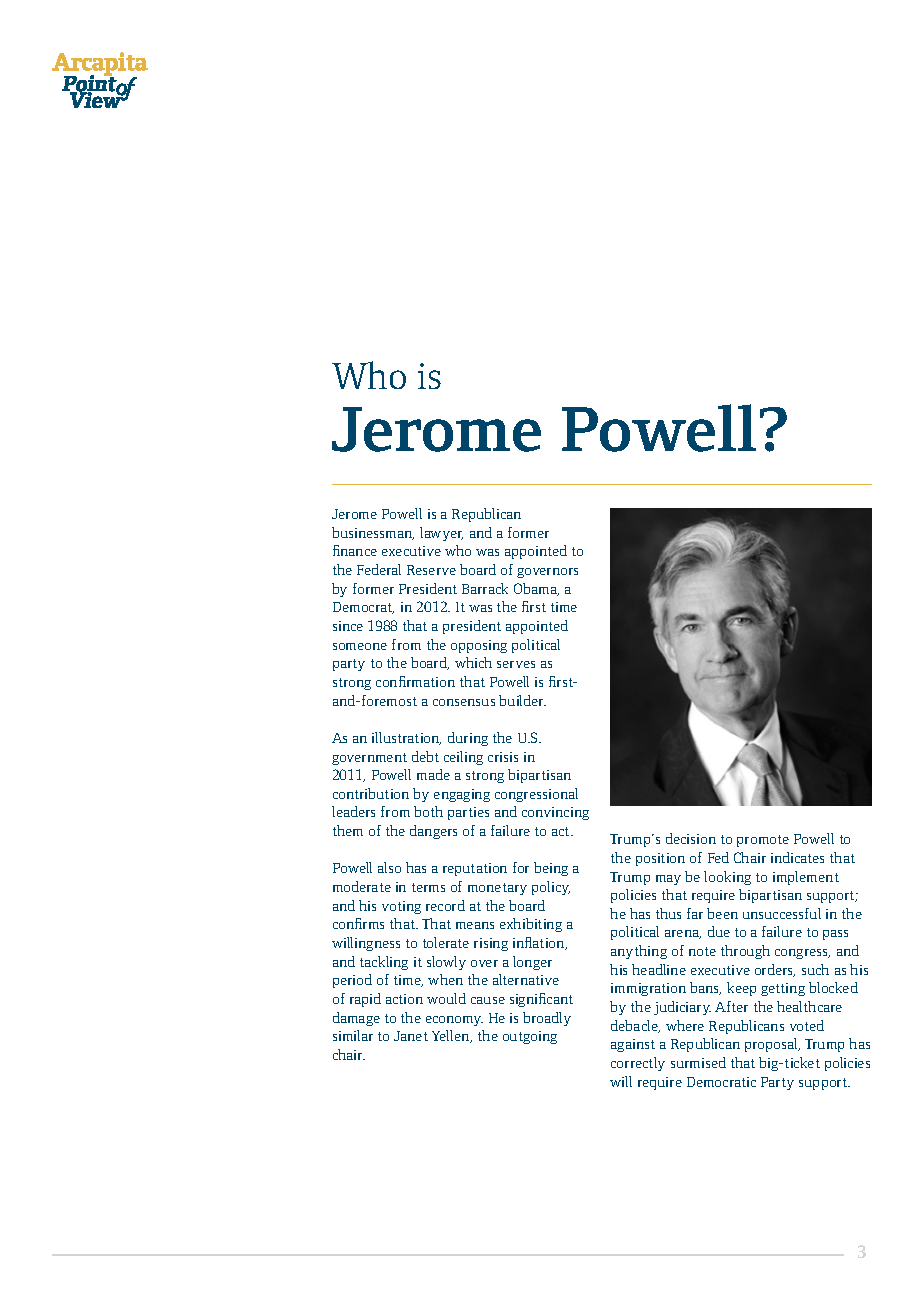 The width and height of the screenshot is (924, 1308). I want to click on policy, so click(551, 888).
